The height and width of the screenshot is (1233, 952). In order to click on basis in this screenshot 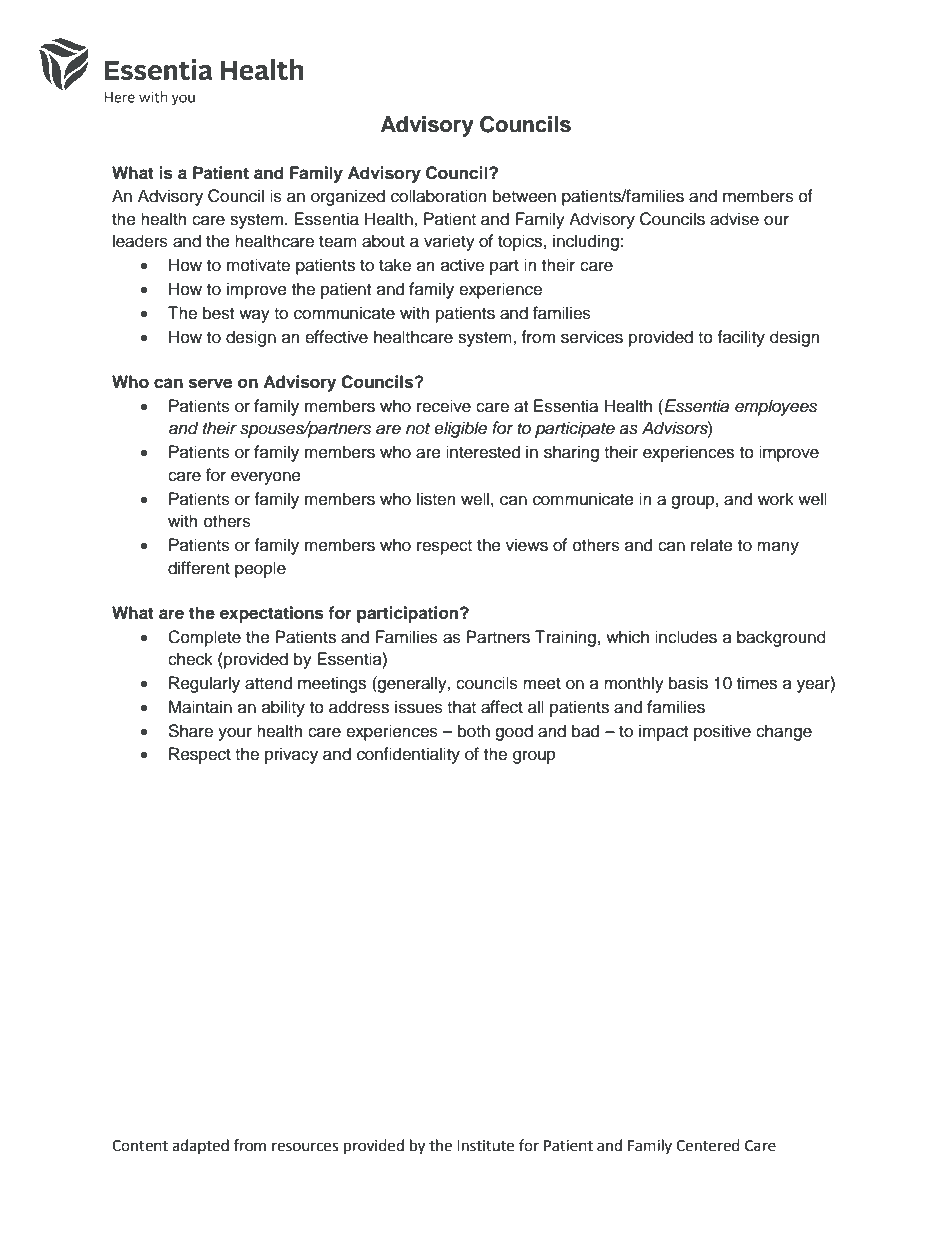, I will do `click(688, 683)`.
